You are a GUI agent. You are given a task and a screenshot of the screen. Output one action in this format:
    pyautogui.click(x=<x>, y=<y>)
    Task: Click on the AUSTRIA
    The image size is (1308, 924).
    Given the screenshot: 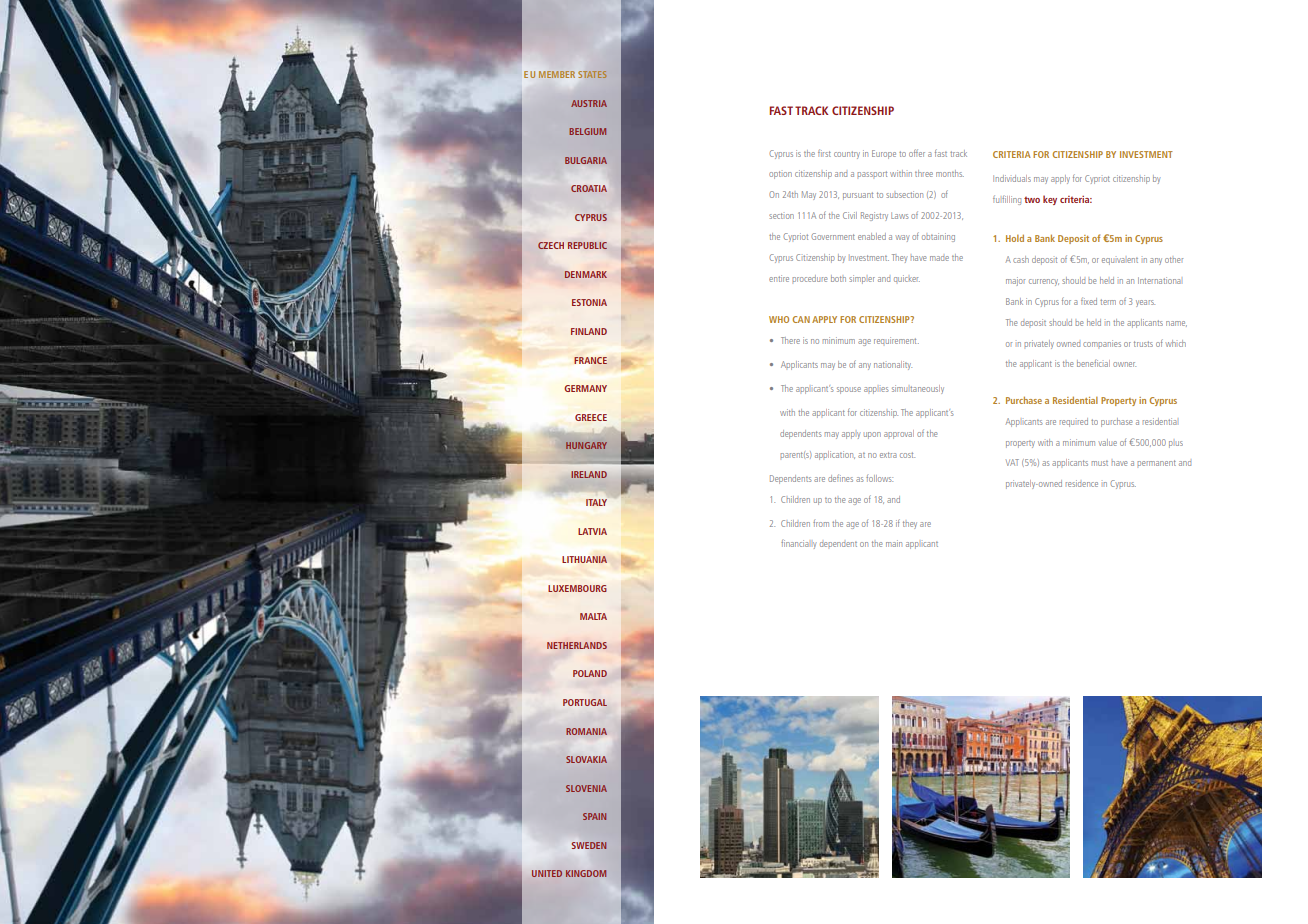 What is the action you would take?
    pyautogui.click(x=589, y=103)
